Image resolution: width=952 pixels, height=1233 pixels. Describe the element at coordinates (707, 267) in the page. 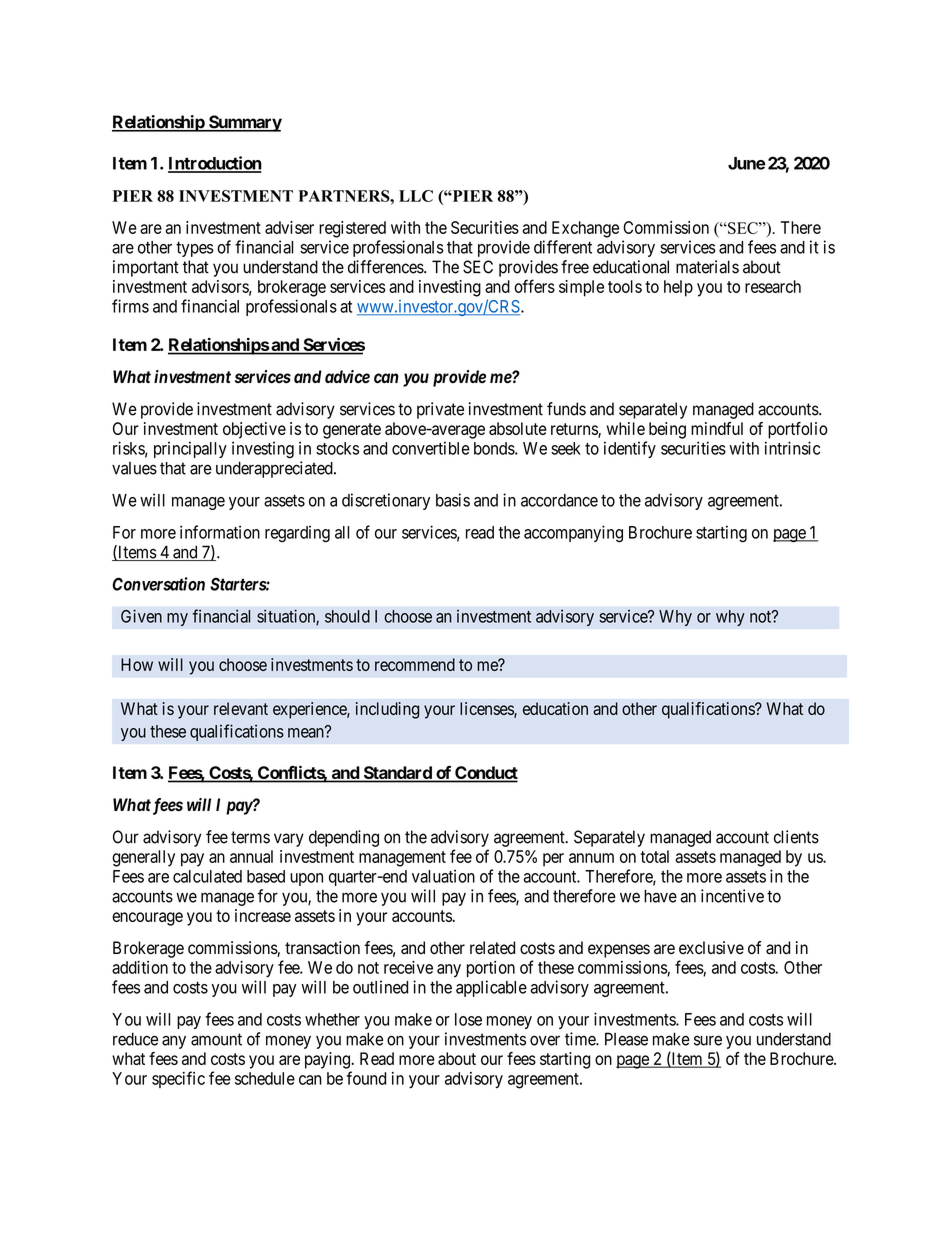

I see `materials` at that location.
